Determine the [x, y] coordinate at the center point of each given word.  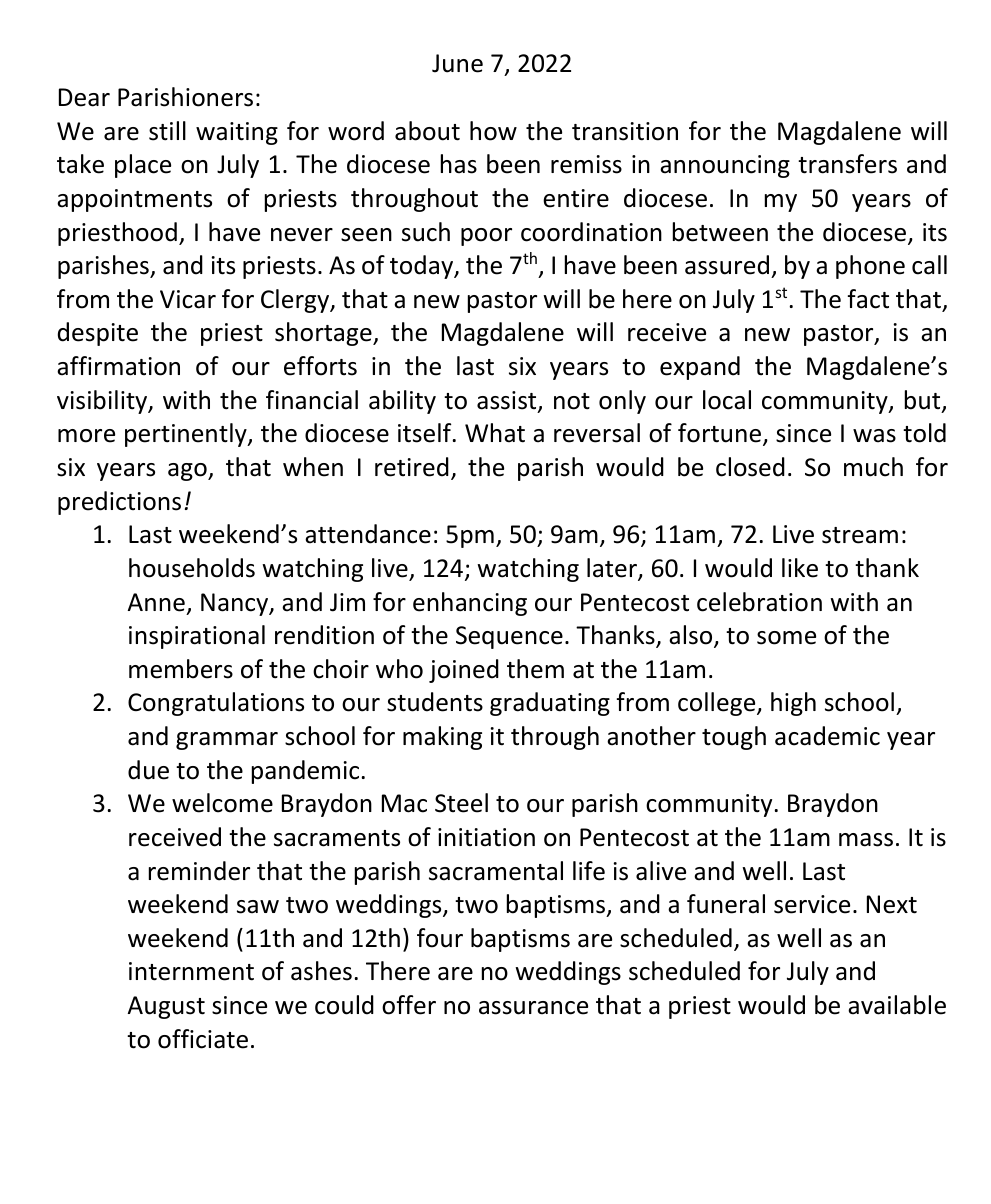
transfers [847, 164]
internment [191, 971]
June [457, 63]
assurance [533, 1008]
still [167, 131]
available [897, 1005]
